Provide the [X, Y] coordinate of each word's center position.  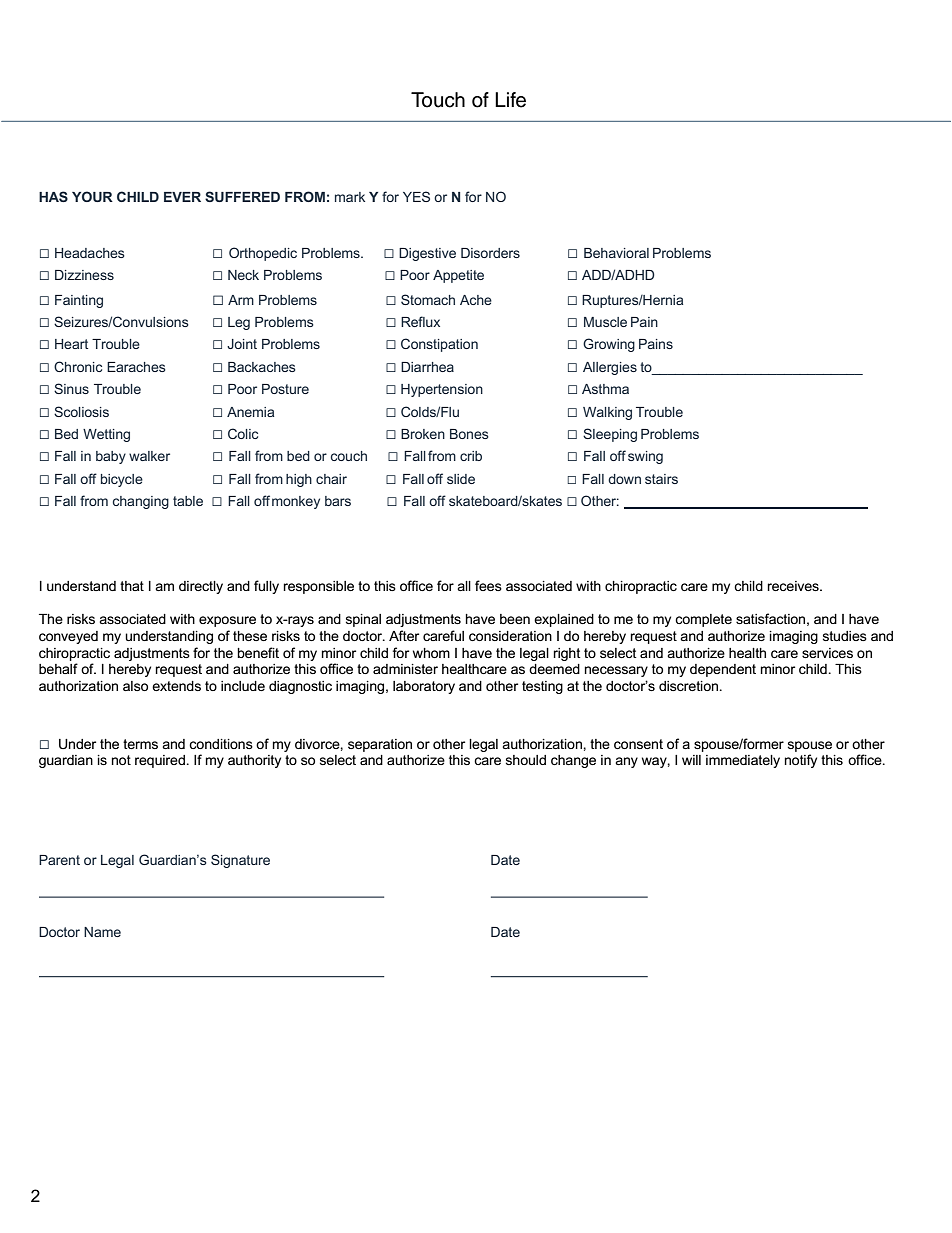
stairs [661, 479]
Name [102, 932]
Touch [438, 100]
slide [461, 479]
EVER [182, 197]
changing [141, 502]
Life [510, 100]
